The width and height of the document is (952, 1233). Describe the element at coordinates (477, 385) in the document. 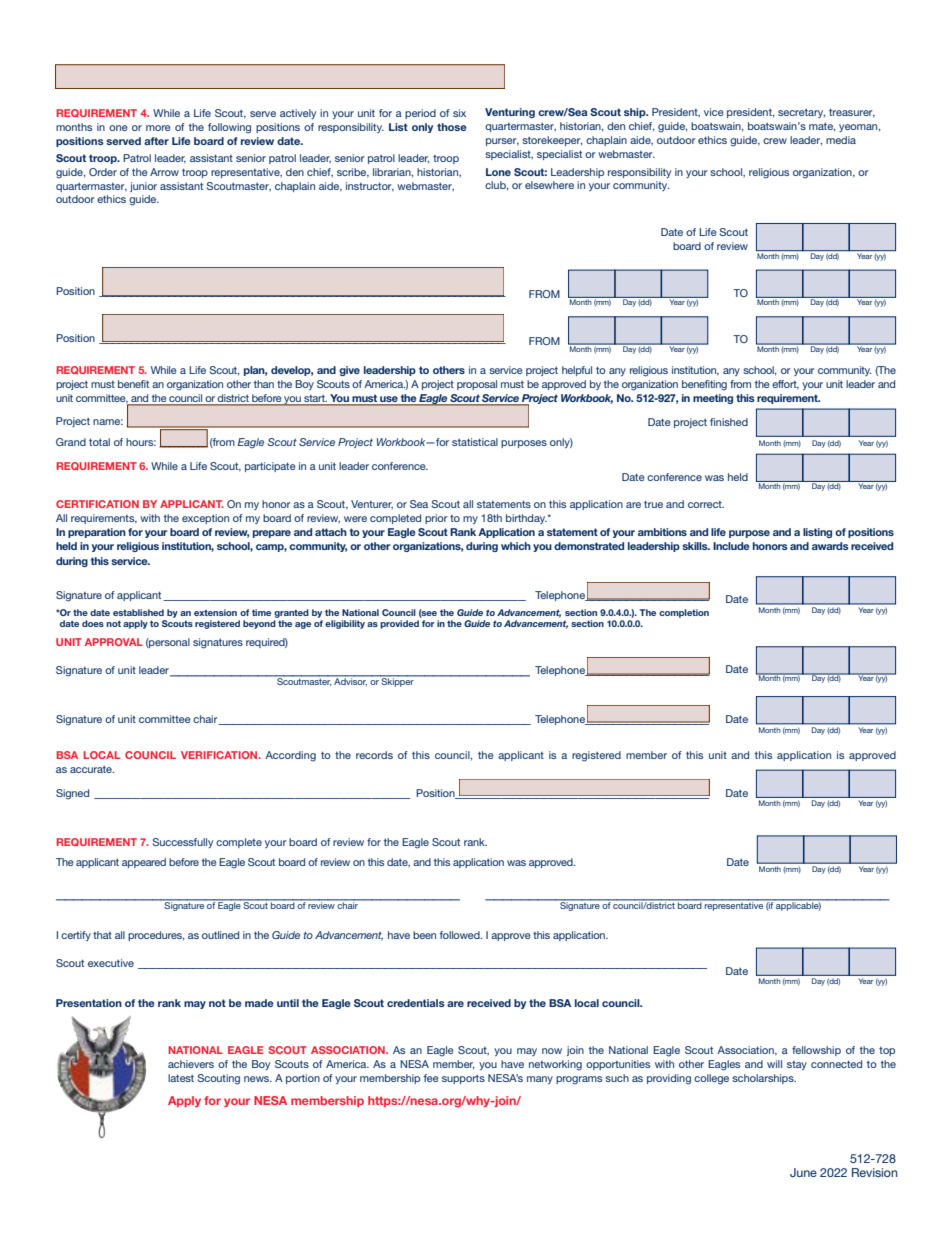

I see `proposal` at that location.
